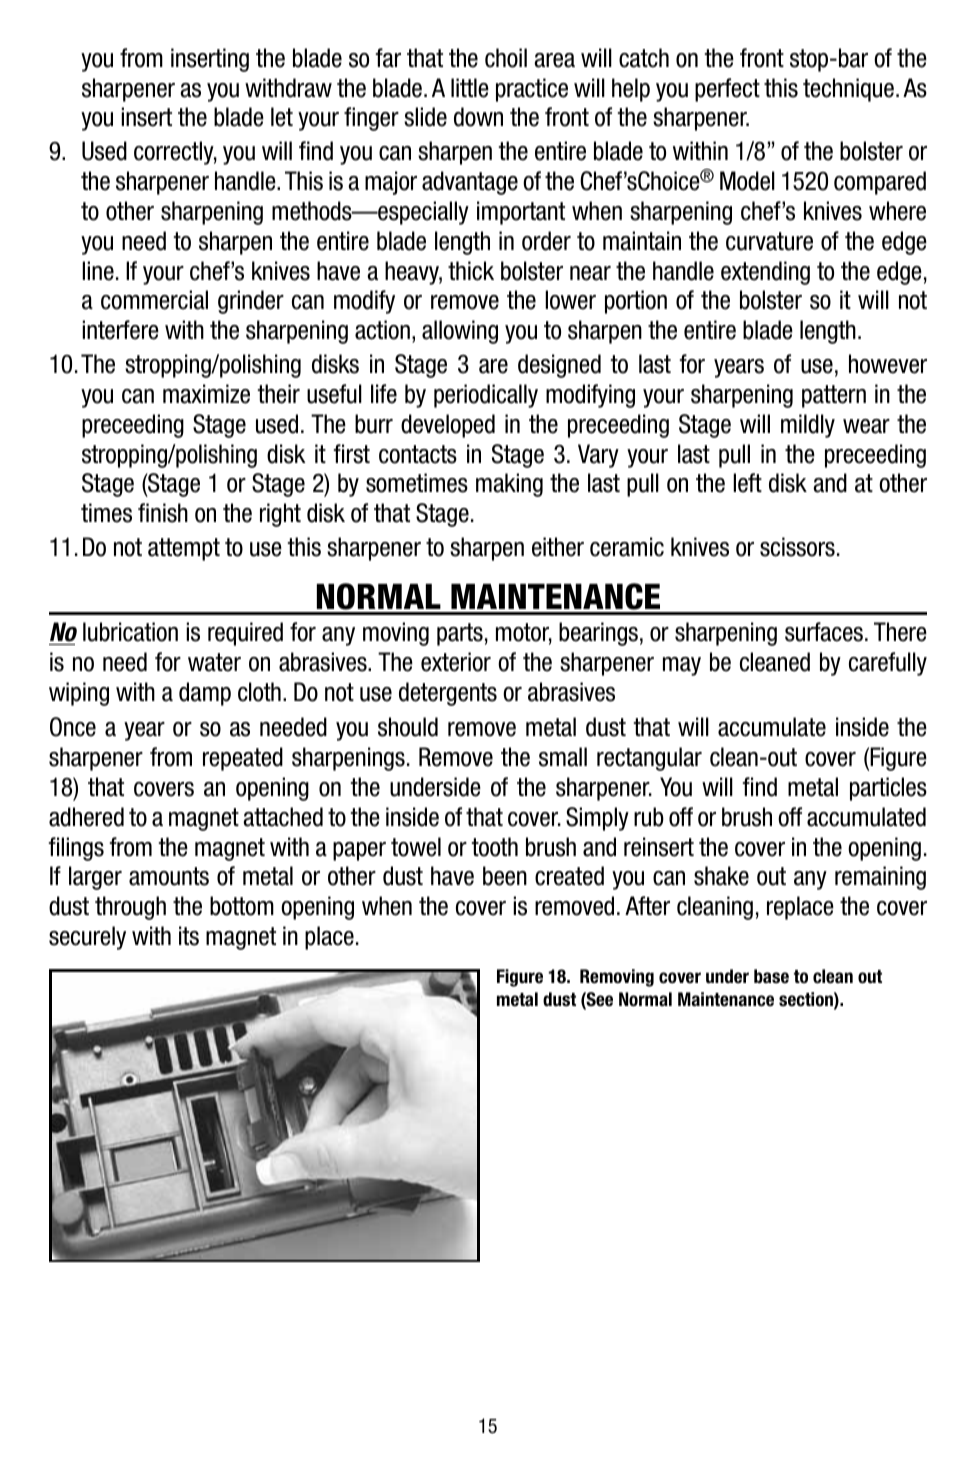  I want to click on little, so click(470, 88).
